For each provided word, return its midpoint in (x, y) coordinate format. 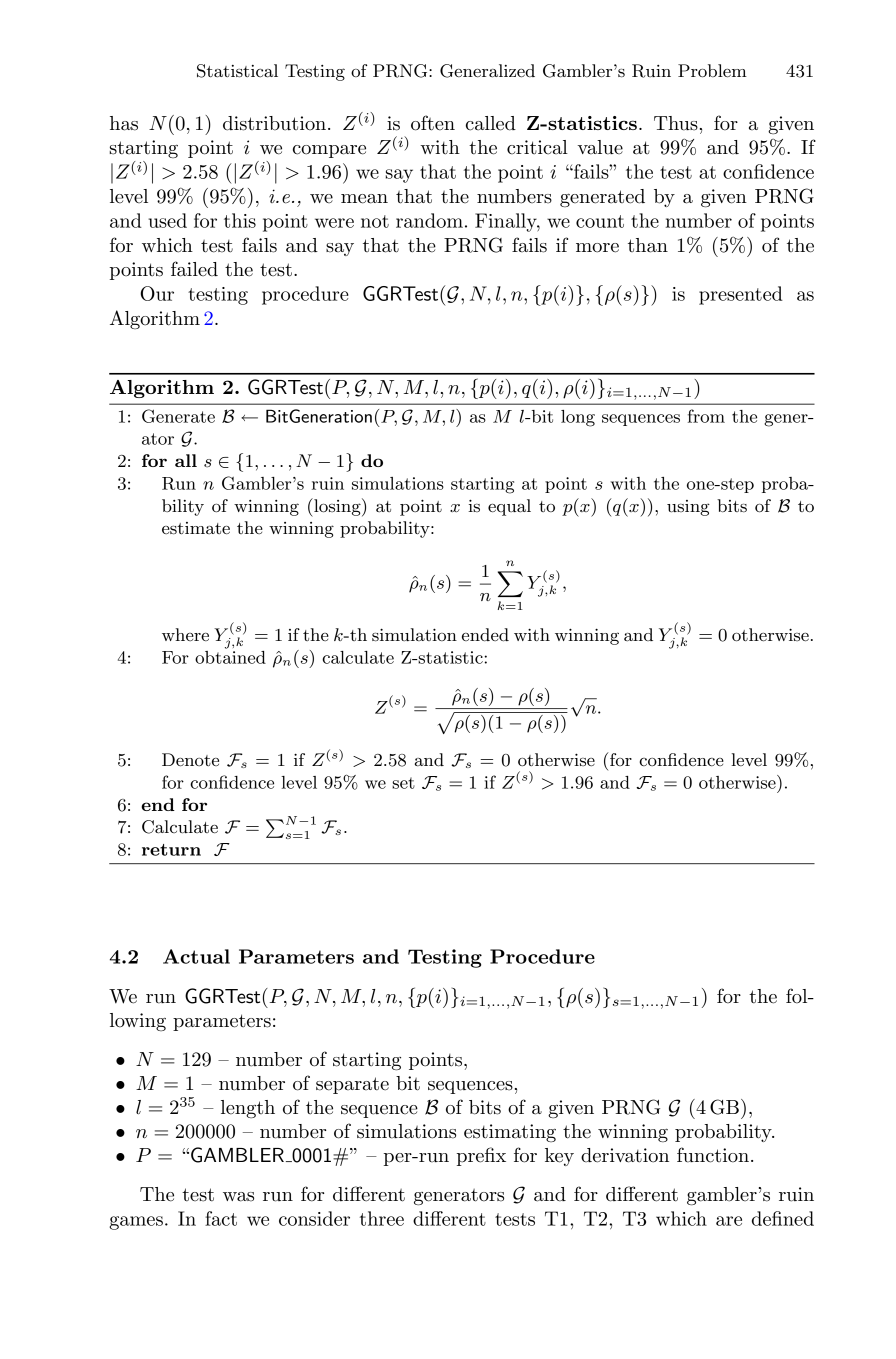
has (124, 123)
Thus (676, 123)
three (382, 1218)
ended (485, 635)
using (688, 508)
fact (221, 1218)
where (185, 634)
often (433, 123)
